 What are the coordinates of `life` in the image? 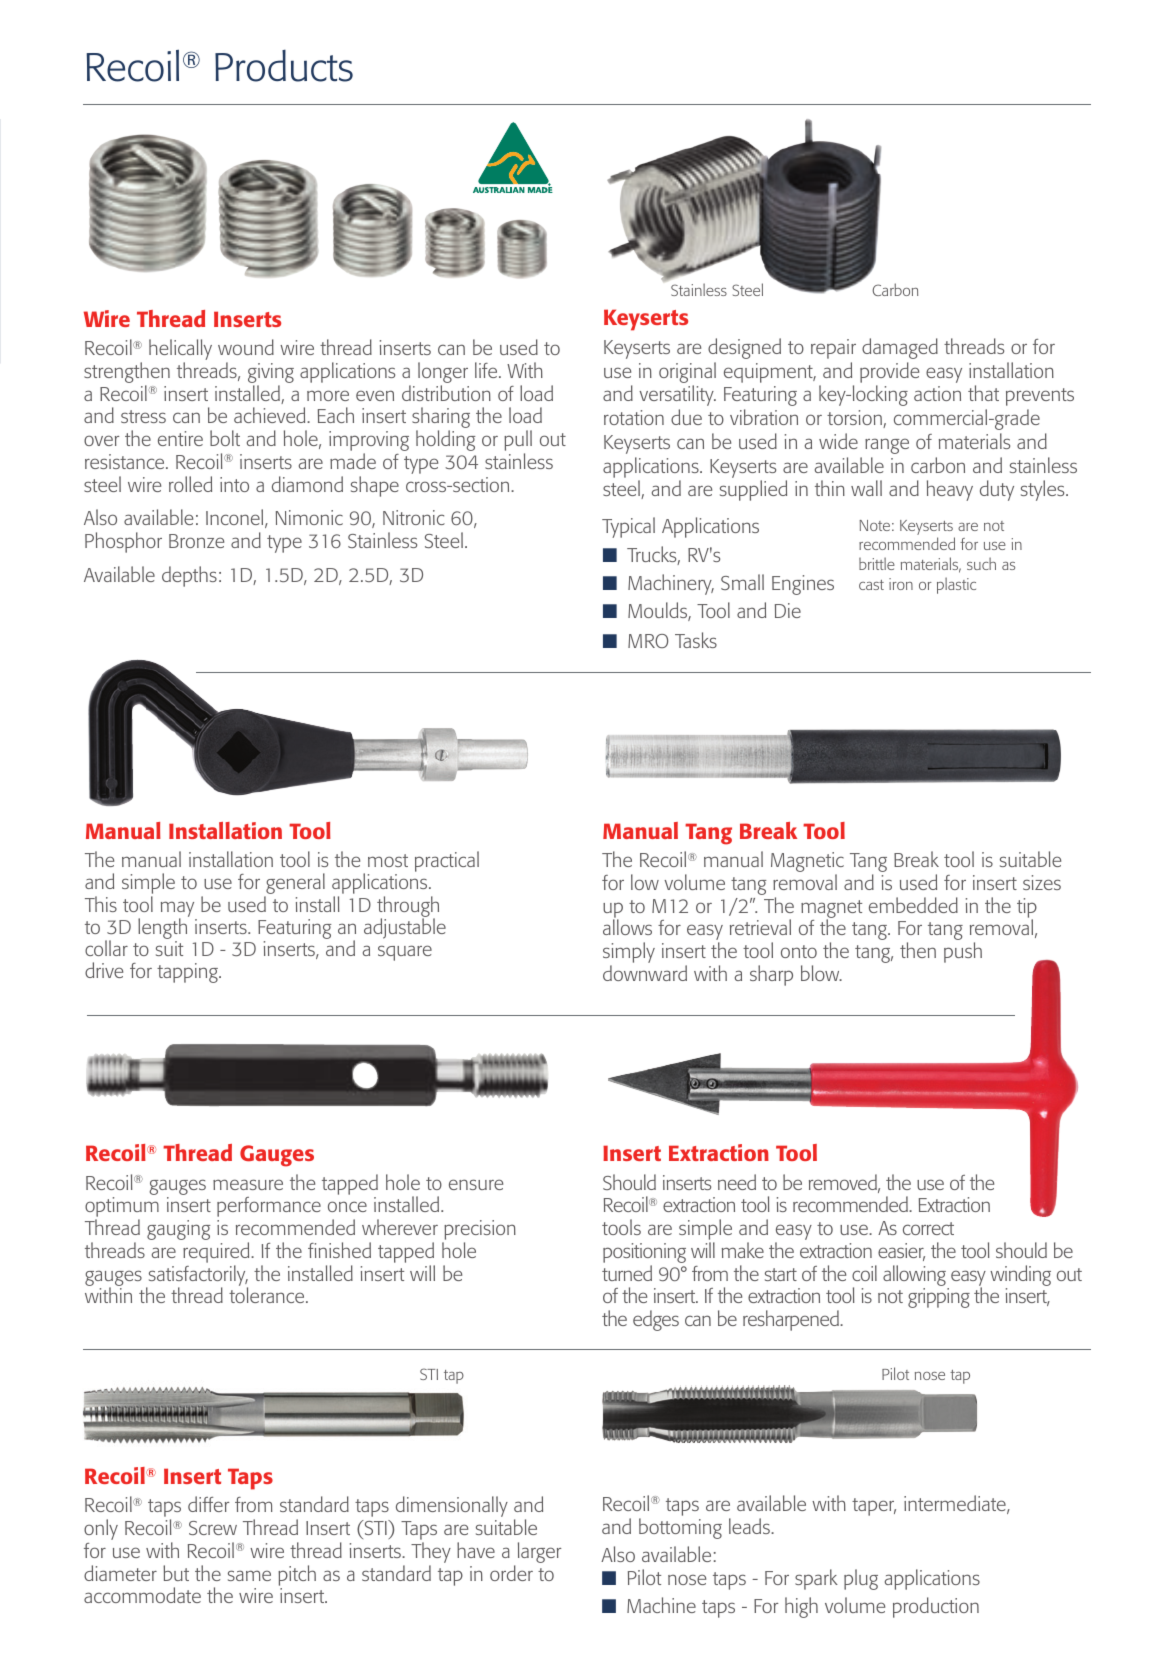 It's located at (487, 370).
